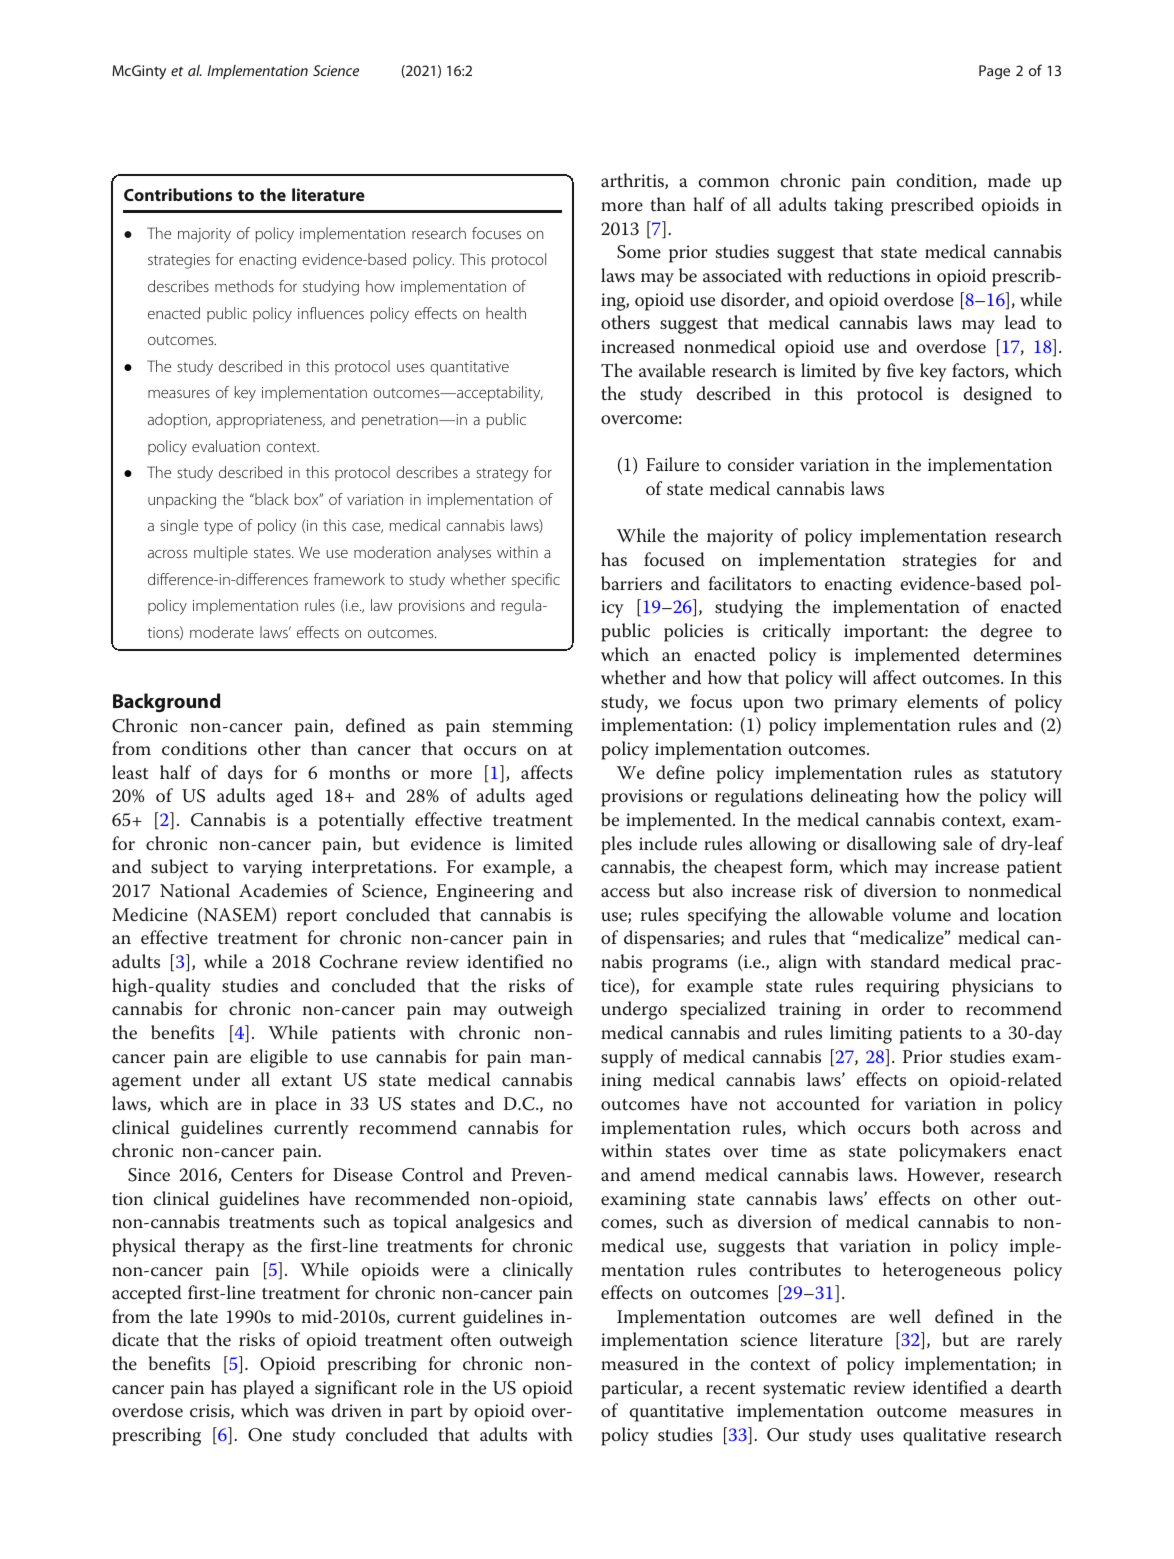 This screenshot has width=1174, height=1559. What do you see at coordinates (244, 286) in the screenshot?
I see `methods` at bounding box center [244, 286].
